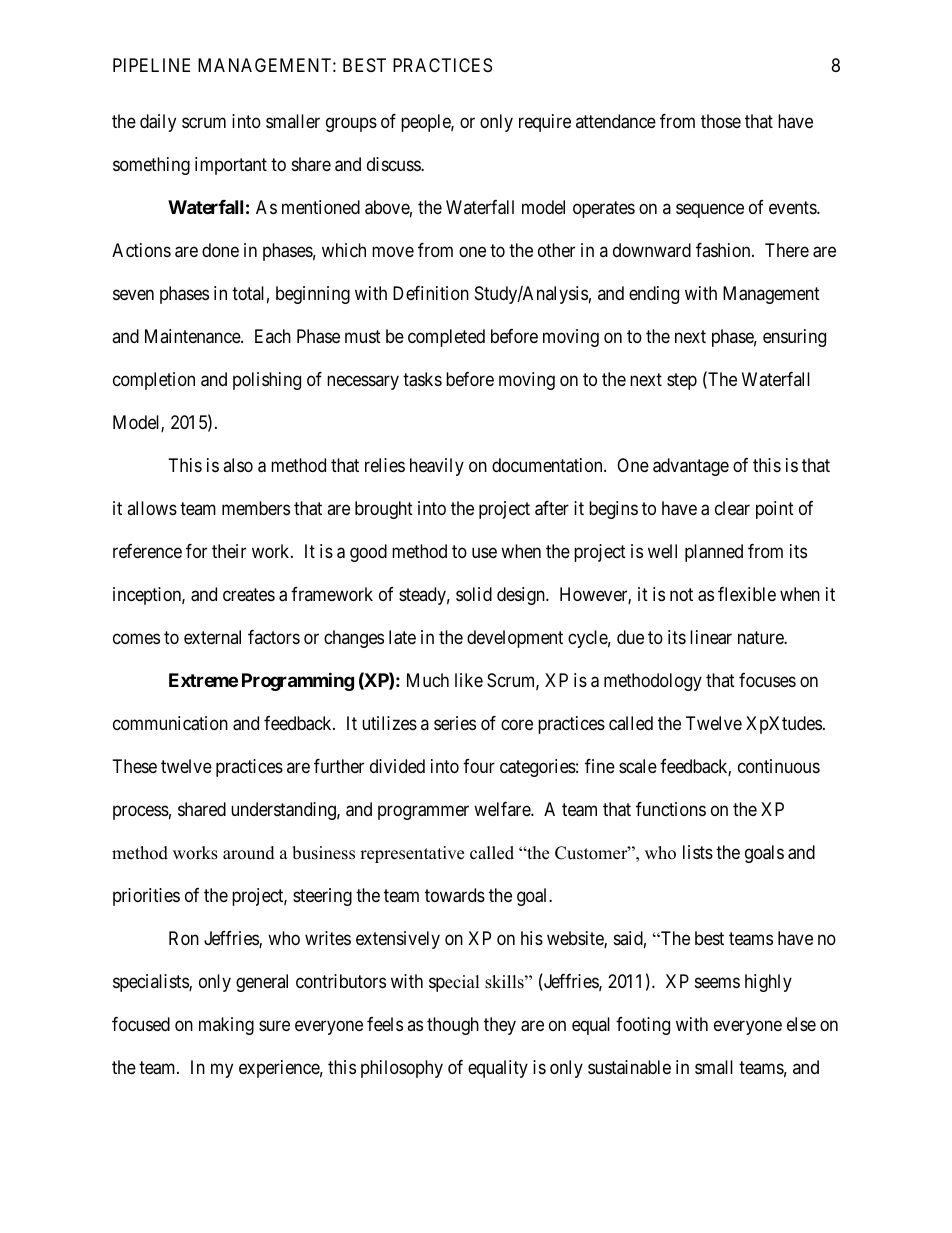 The width and height of the screenshot is (952, 1233). What do you see at coordinates (671, 809) in the screenshot?
I see `functions` at bounding box center [671, 809].
